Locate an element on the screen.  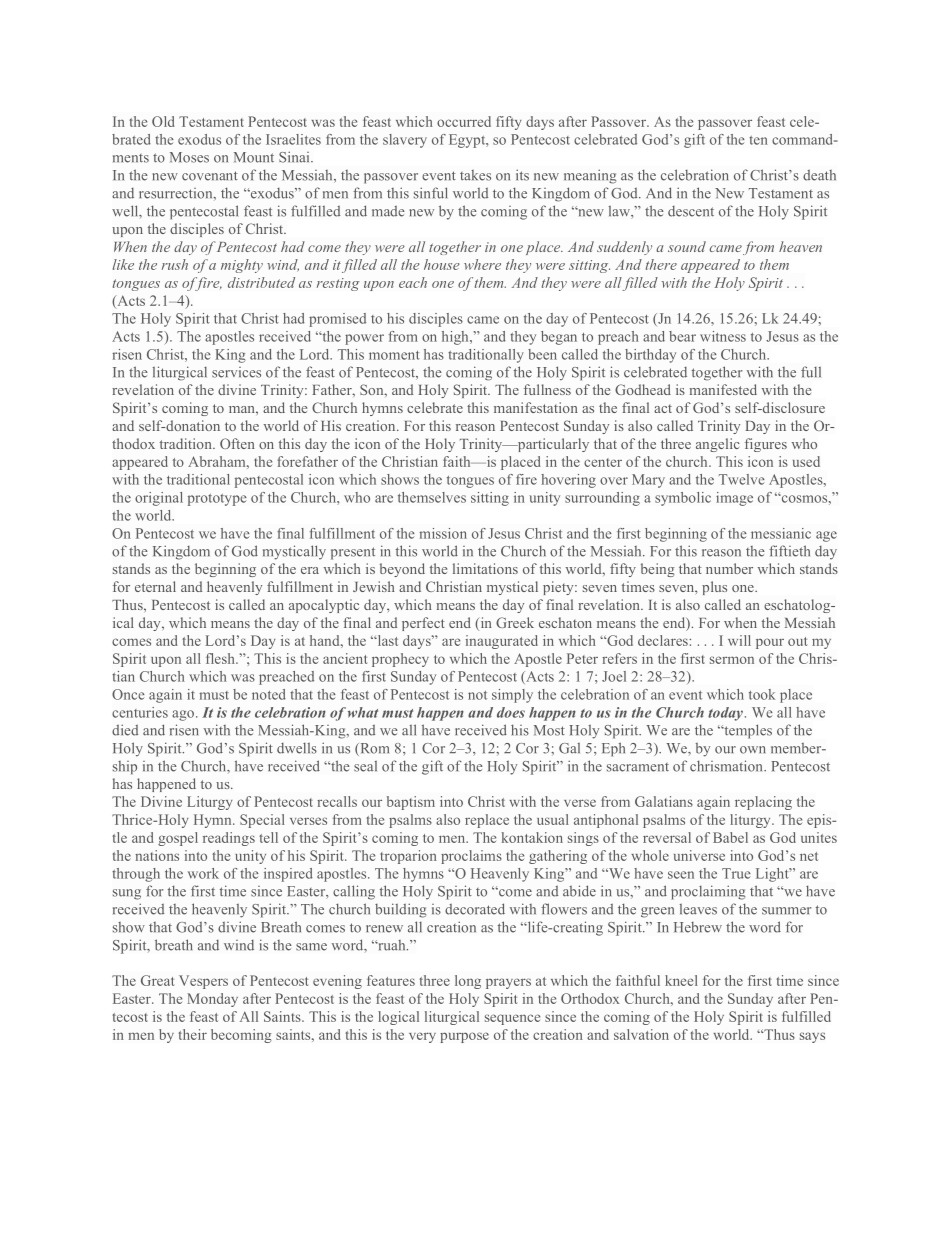
number is located at coordinates (729, 568).
